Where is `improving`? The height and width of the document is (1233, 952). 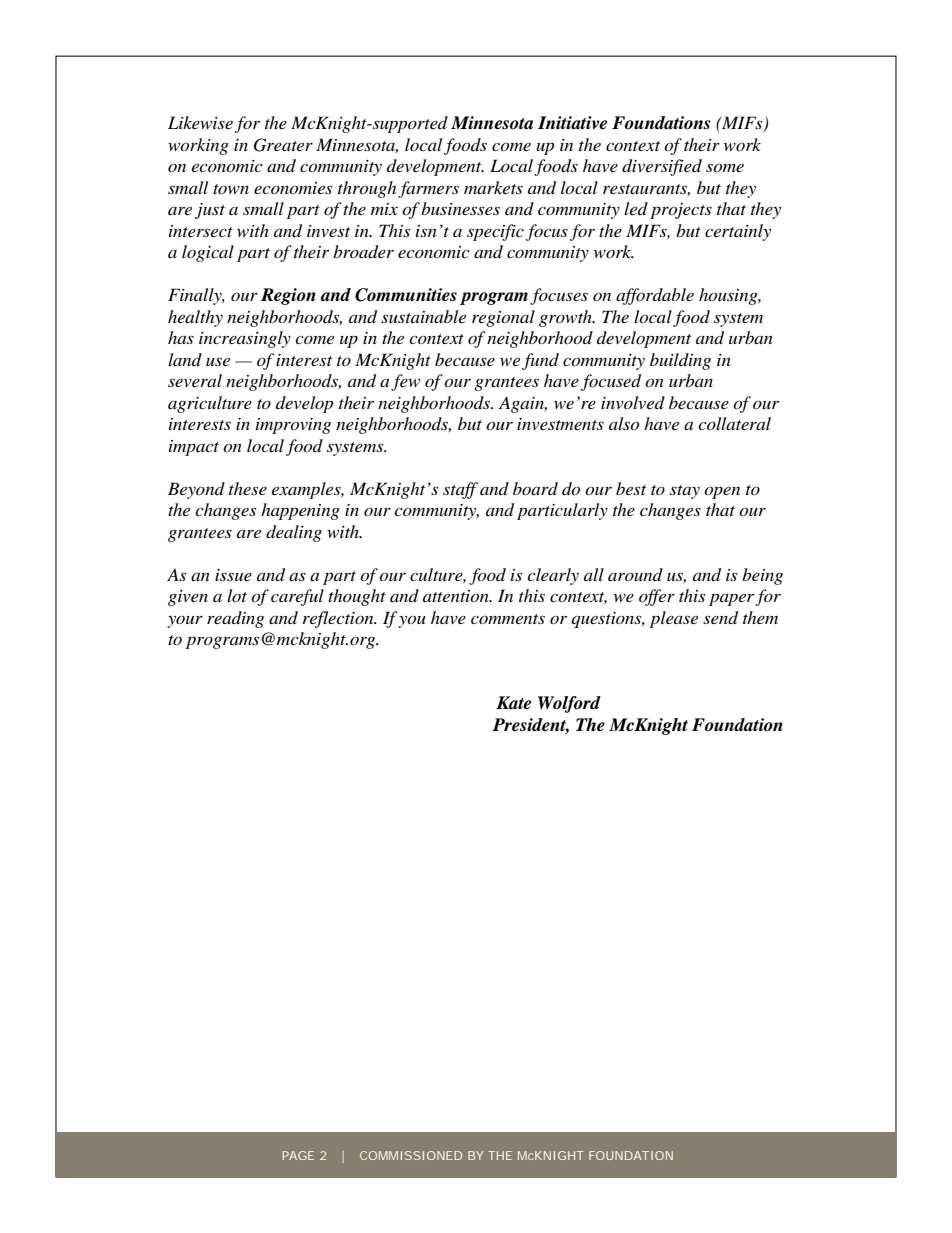
improving is located at coordinates (293, 426).
